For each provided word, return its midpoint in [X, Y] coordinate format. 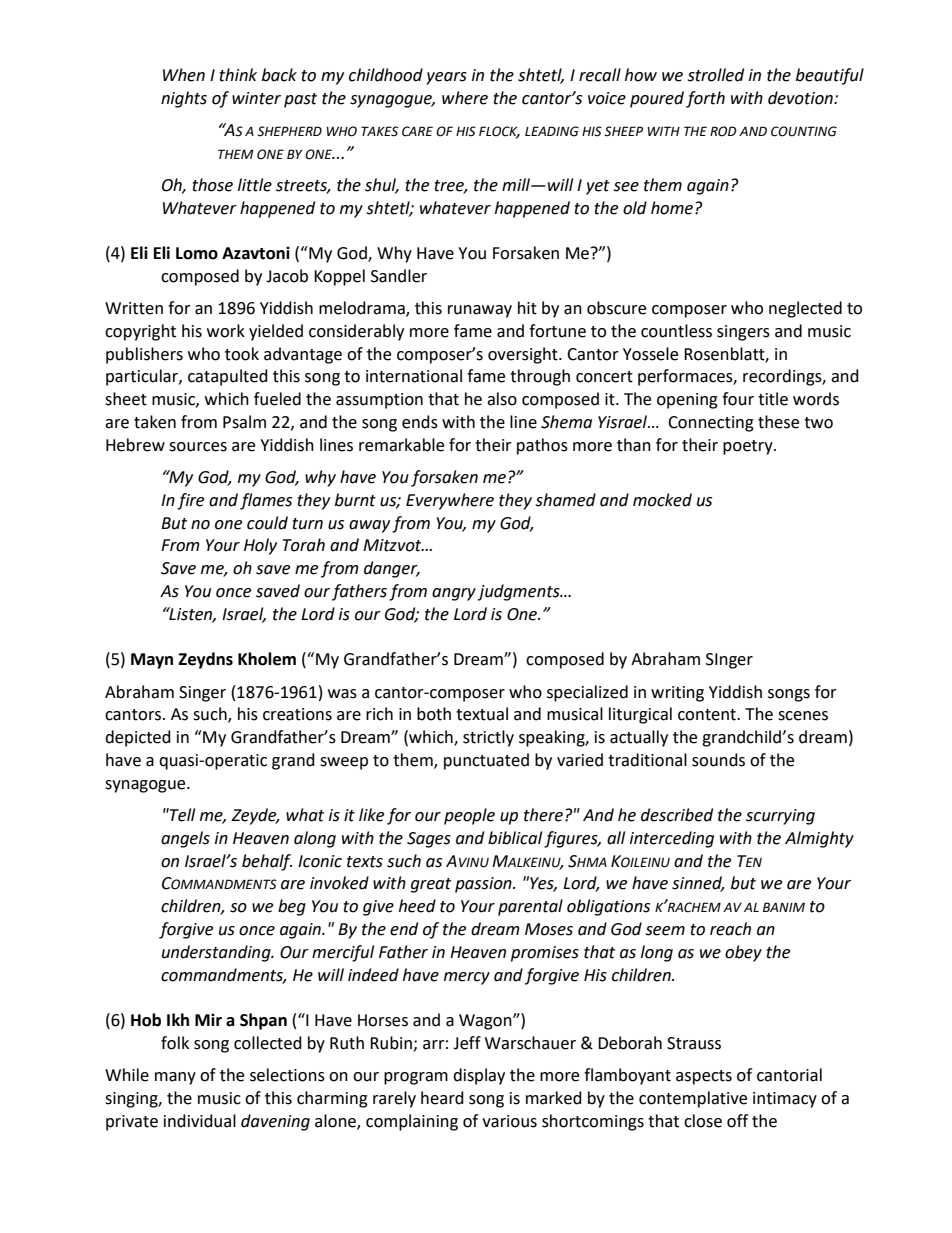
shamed [565, 500]
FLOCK [499, 132]
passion [484, 885]
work [226, 331]
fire [190, 501]
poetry [749, 447]
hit [527, 308]
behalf [267, 862]
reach [730, 929]
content [708, 715]
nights [184, 99]
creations [297, 714]
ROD [723, 131]
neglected [805, 309]
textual [482, 714]
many [175, 1078]
